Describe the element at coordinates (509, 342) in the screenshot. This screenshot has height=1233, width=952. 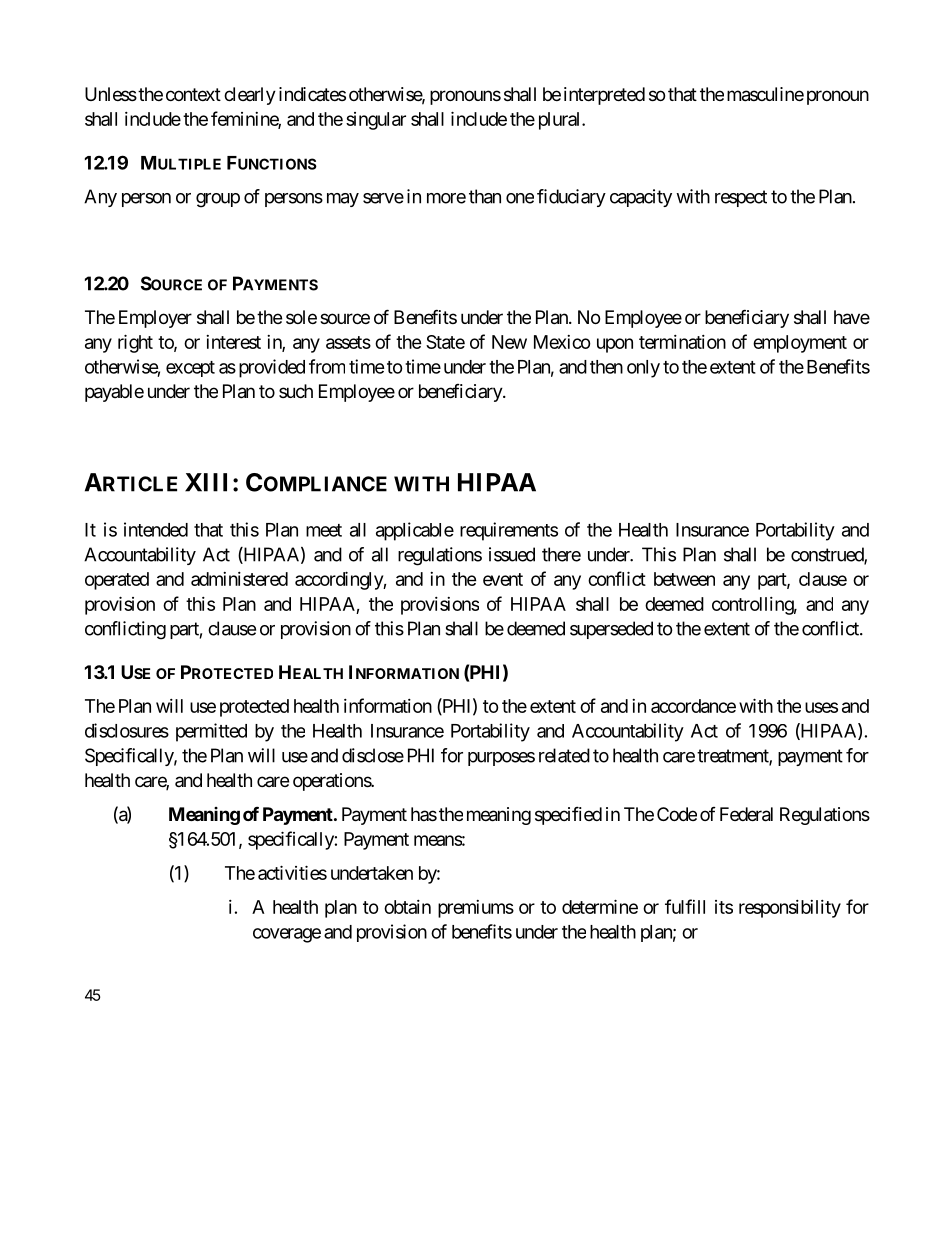
I see `New` at that location.
